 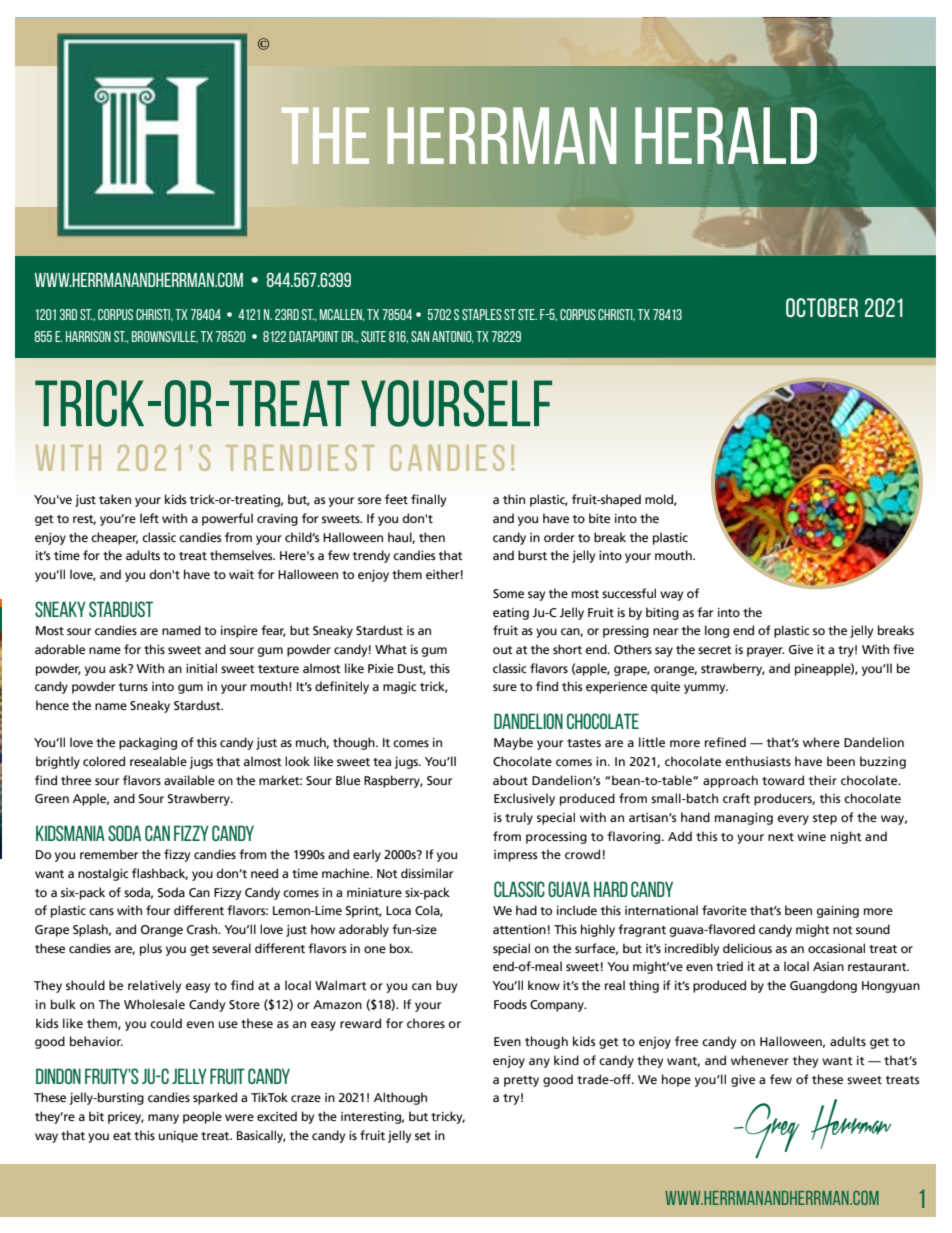 What do you see at coordinates (482, 314) in the screenshot?
I see `Staples` at bounding box center [482, 314].
